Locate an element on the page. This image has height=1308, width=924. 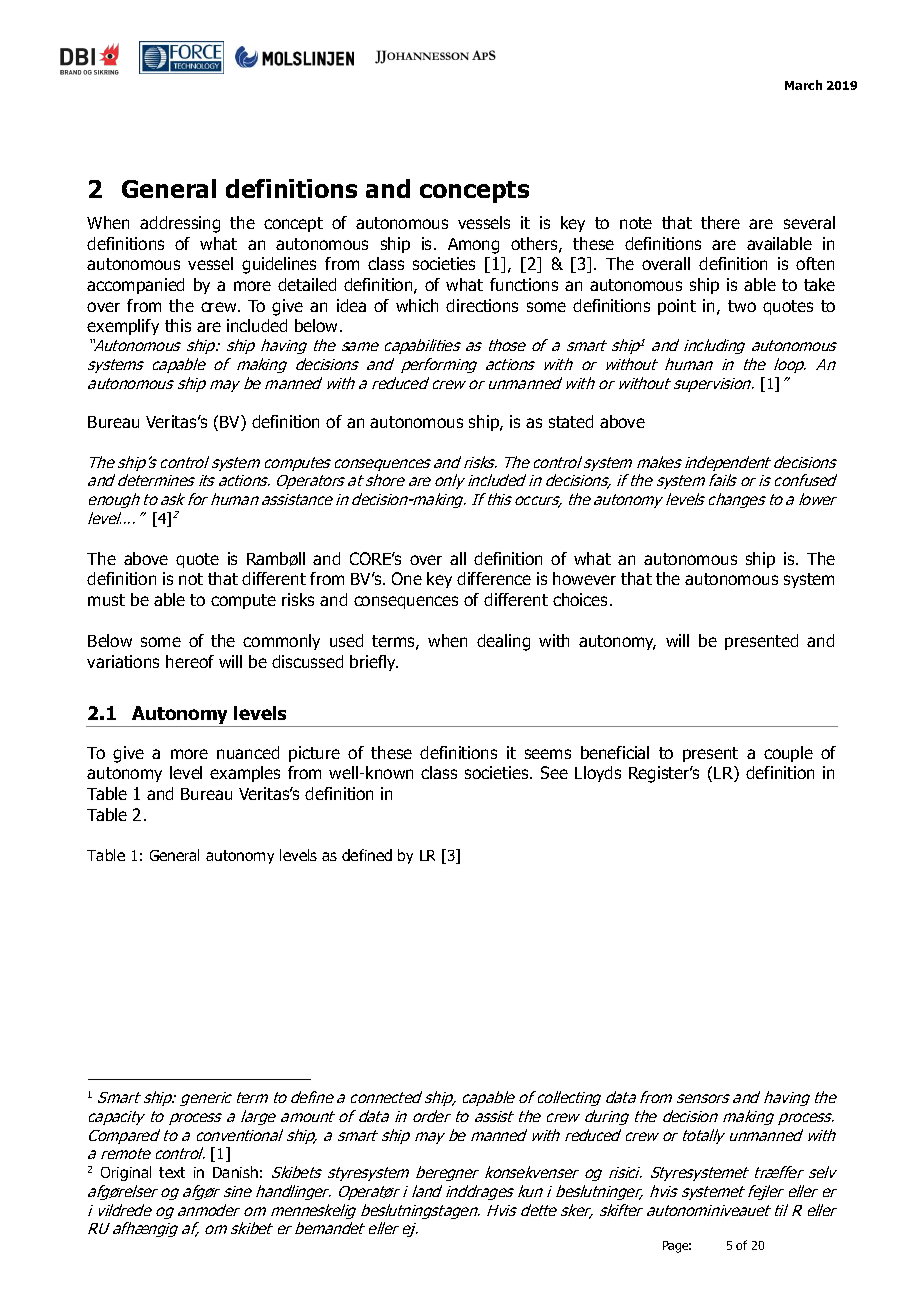
March is located at coordinates (803, 85).
